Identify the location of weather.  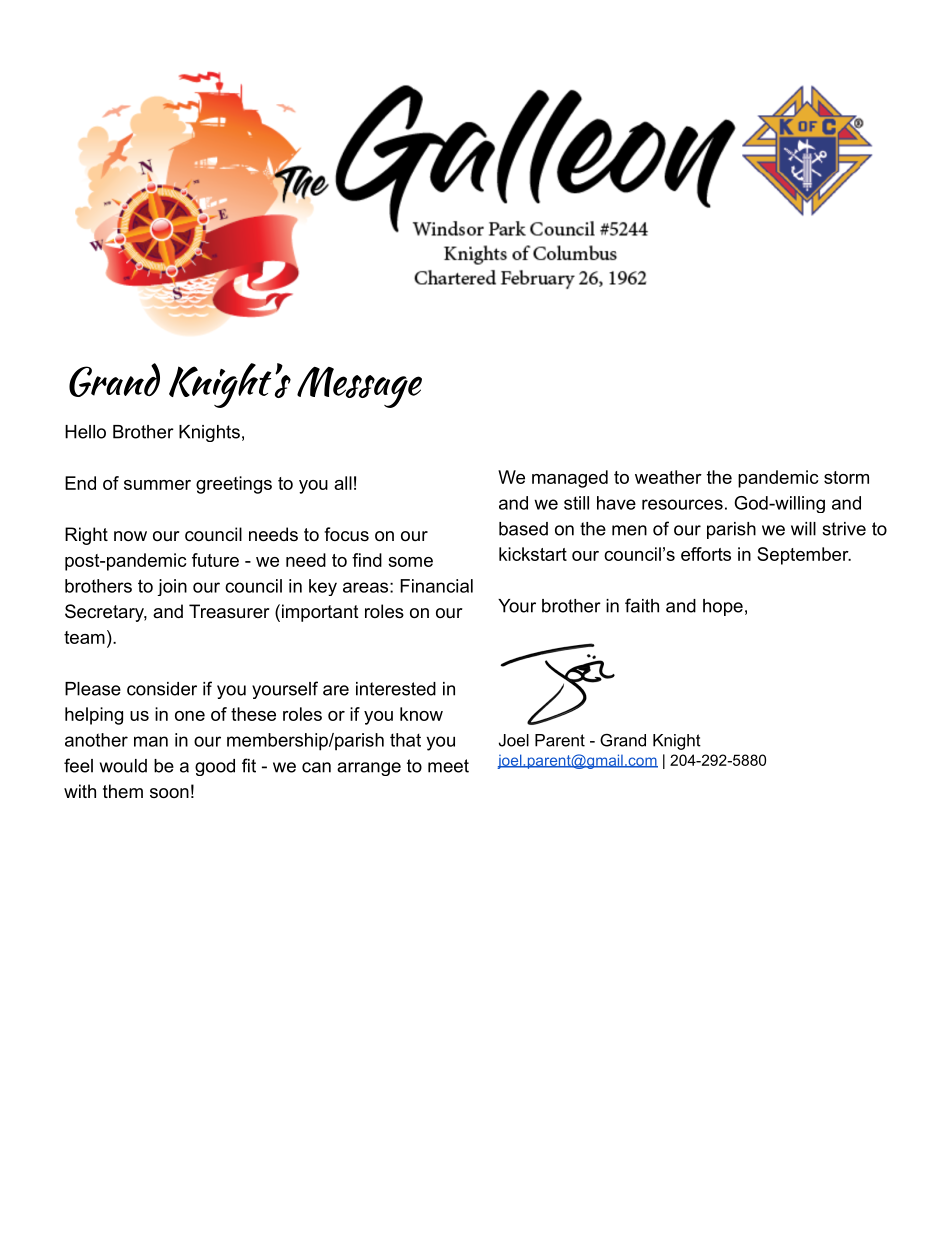
(668, 477).
